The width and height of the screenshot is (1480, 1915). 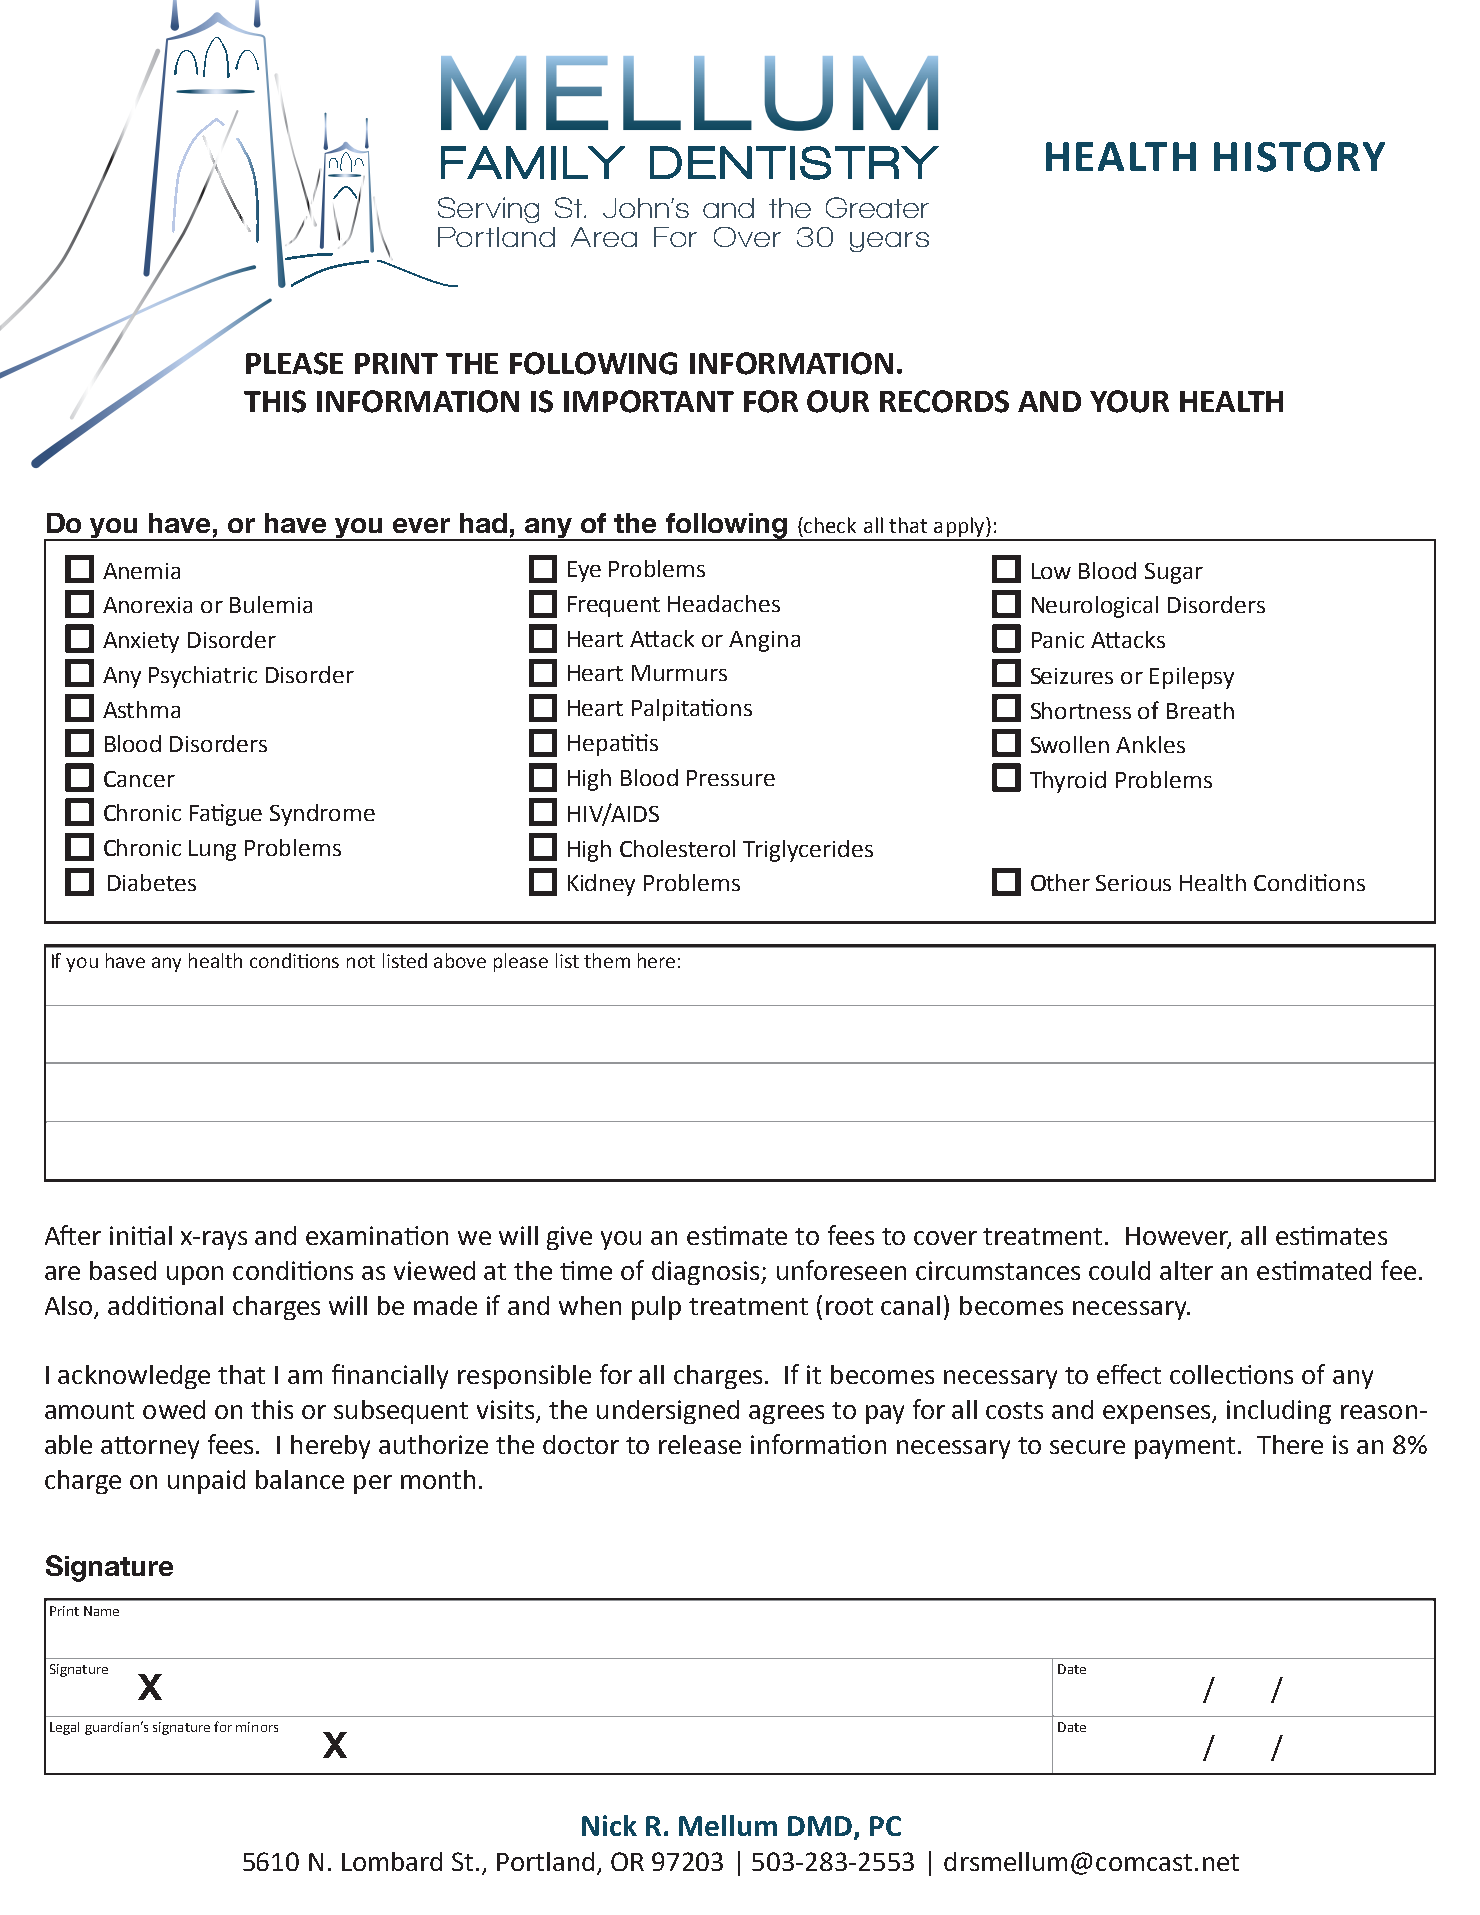 I want to click on Murmurs, so click(x=679, y=673).
